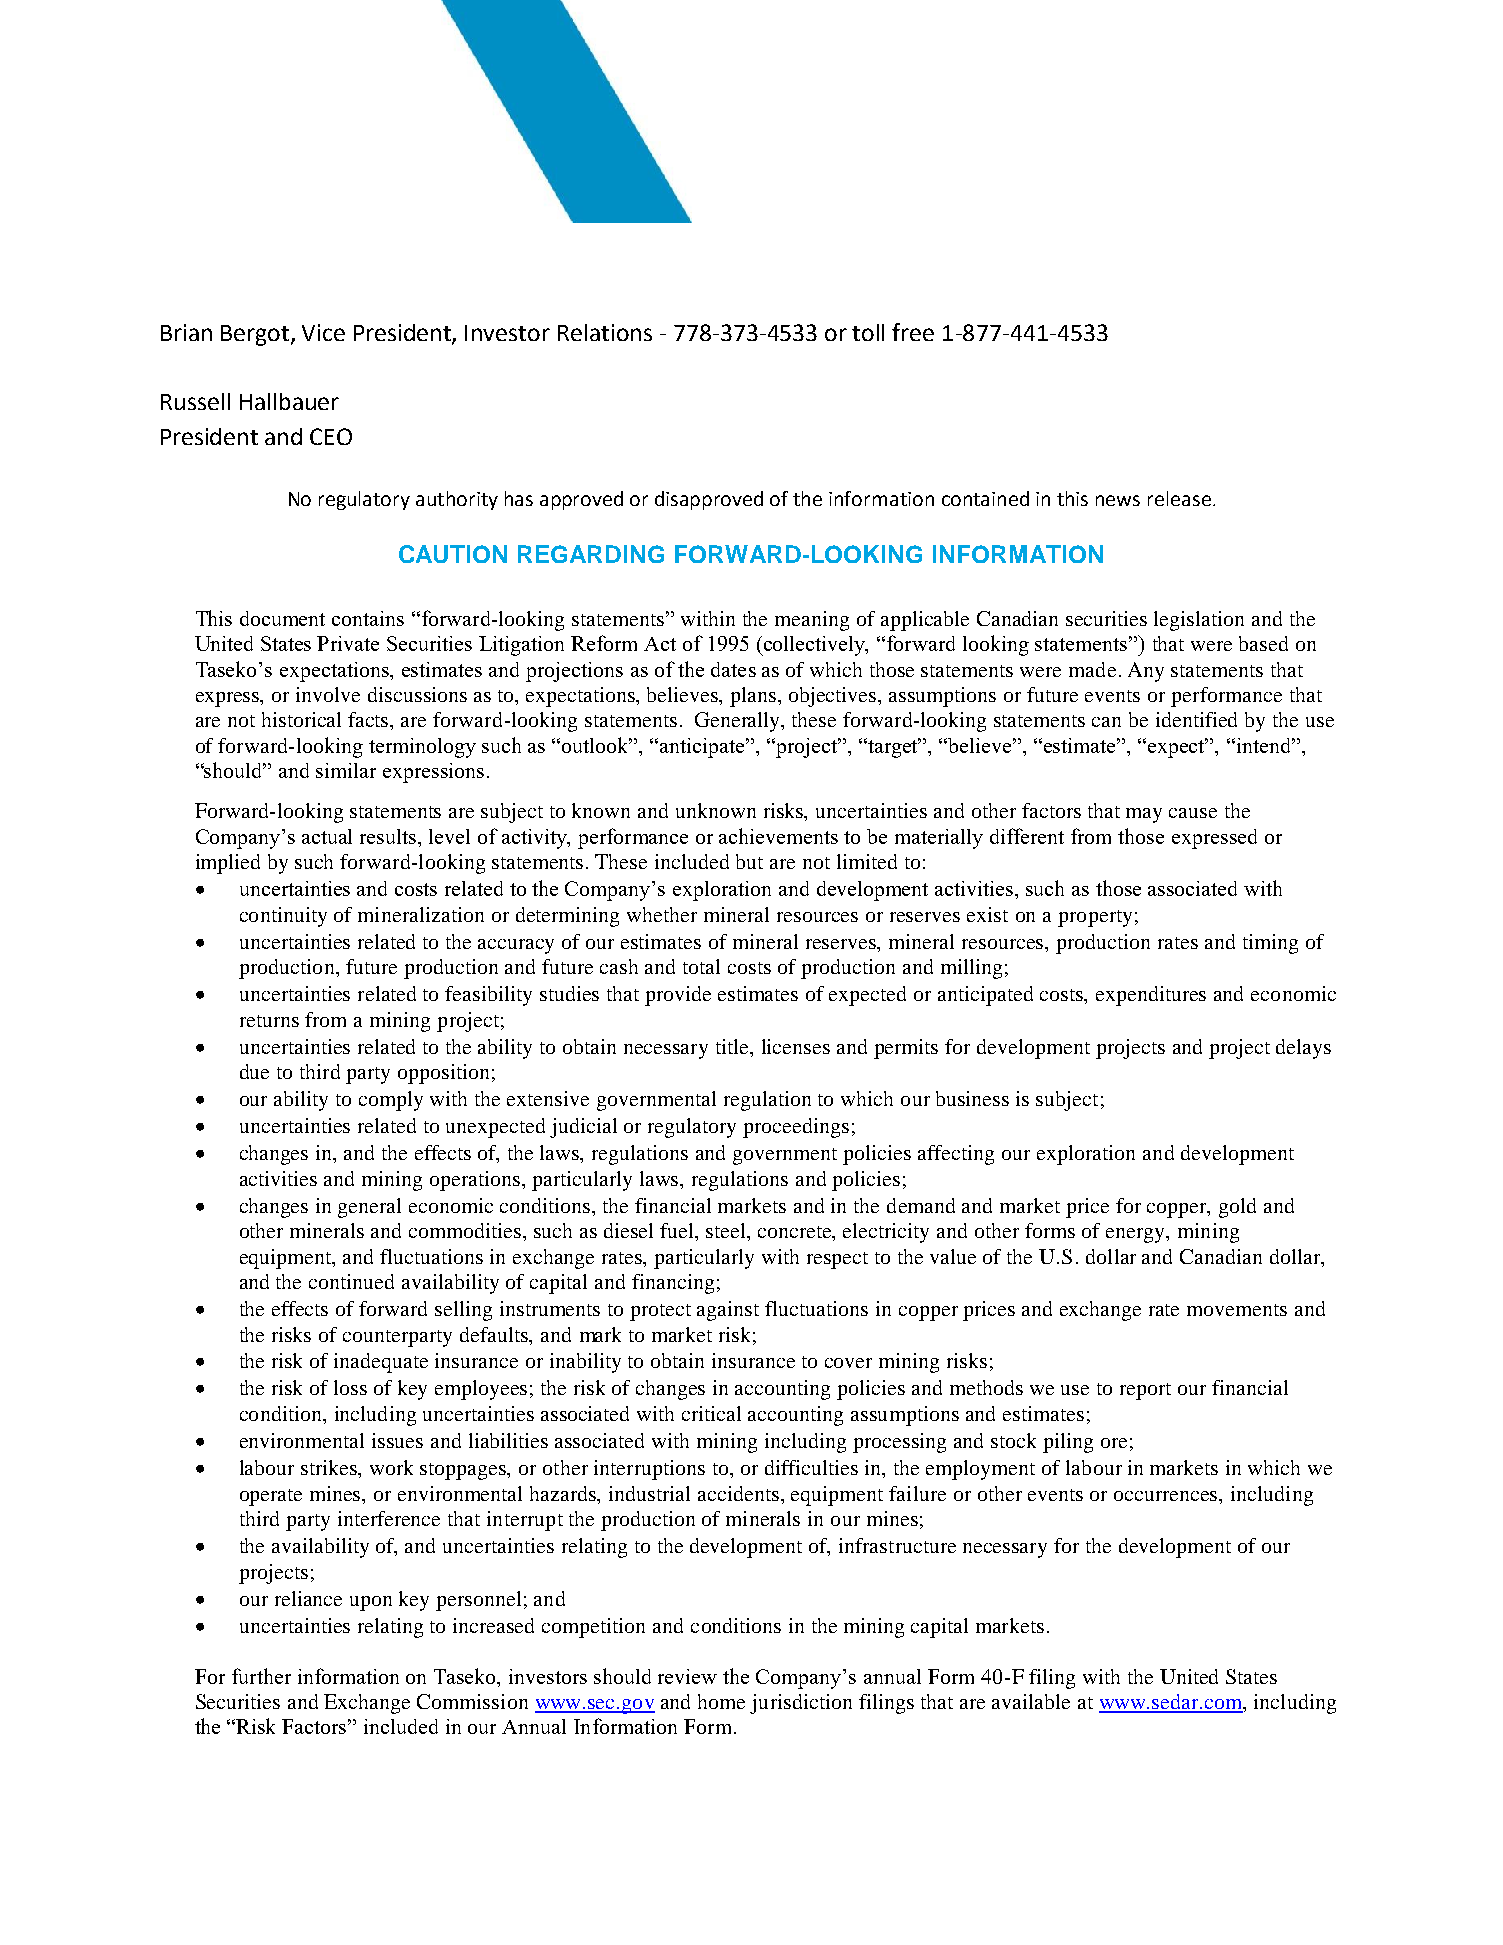 This screenshot has width=1503, height=1945. I want to click on release, so click(1179, 498).
